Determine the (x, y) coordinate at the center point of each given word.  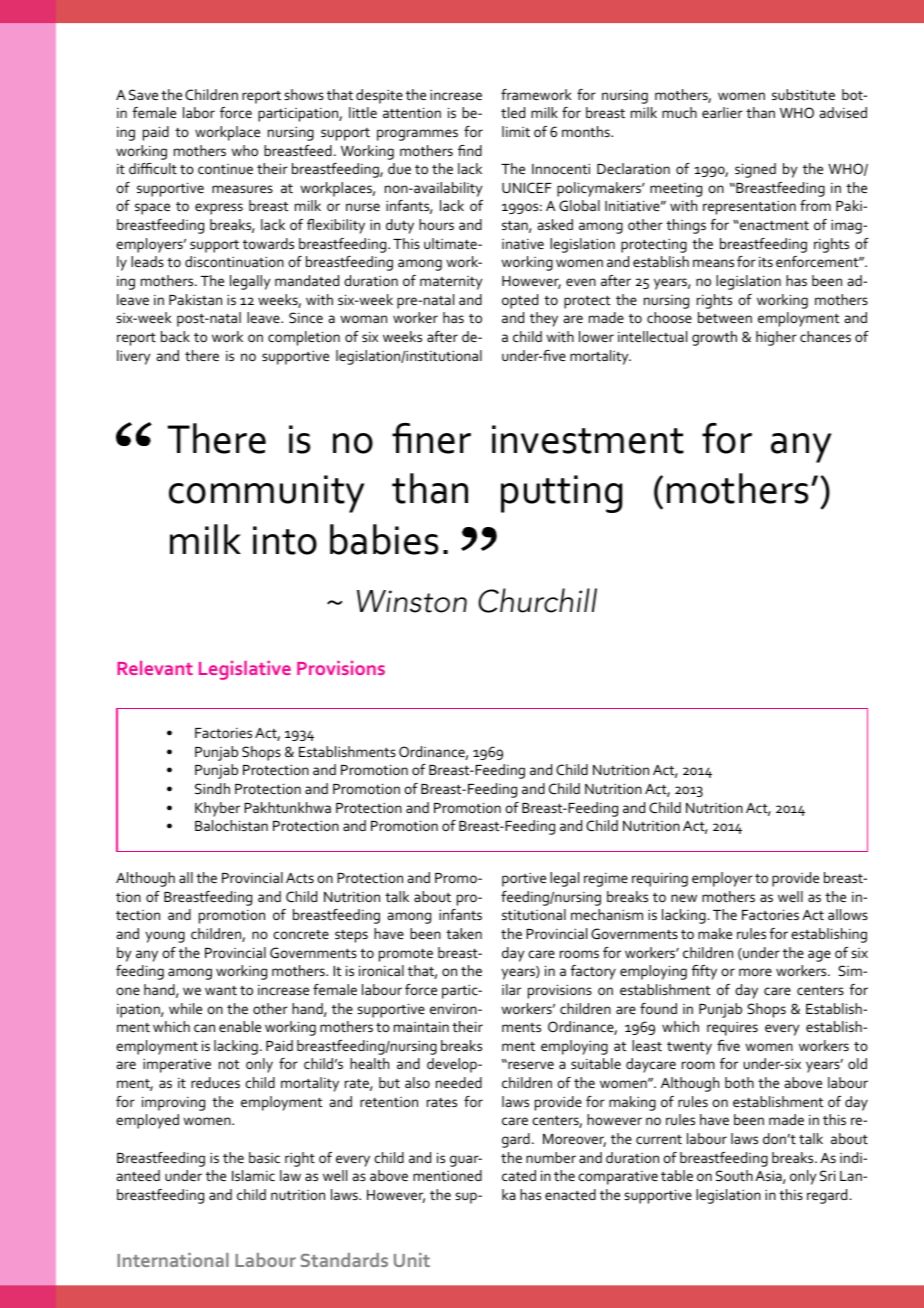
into (285, 540)
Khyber (217, 809)
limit (516, 131)
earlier (722, 112)
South (734, 1175)
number (551, 1157)
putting (561, 494)
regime (606, 880)
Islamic (253, 1175)
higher (776, 338)
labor (199, 112)
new (684, 898)
